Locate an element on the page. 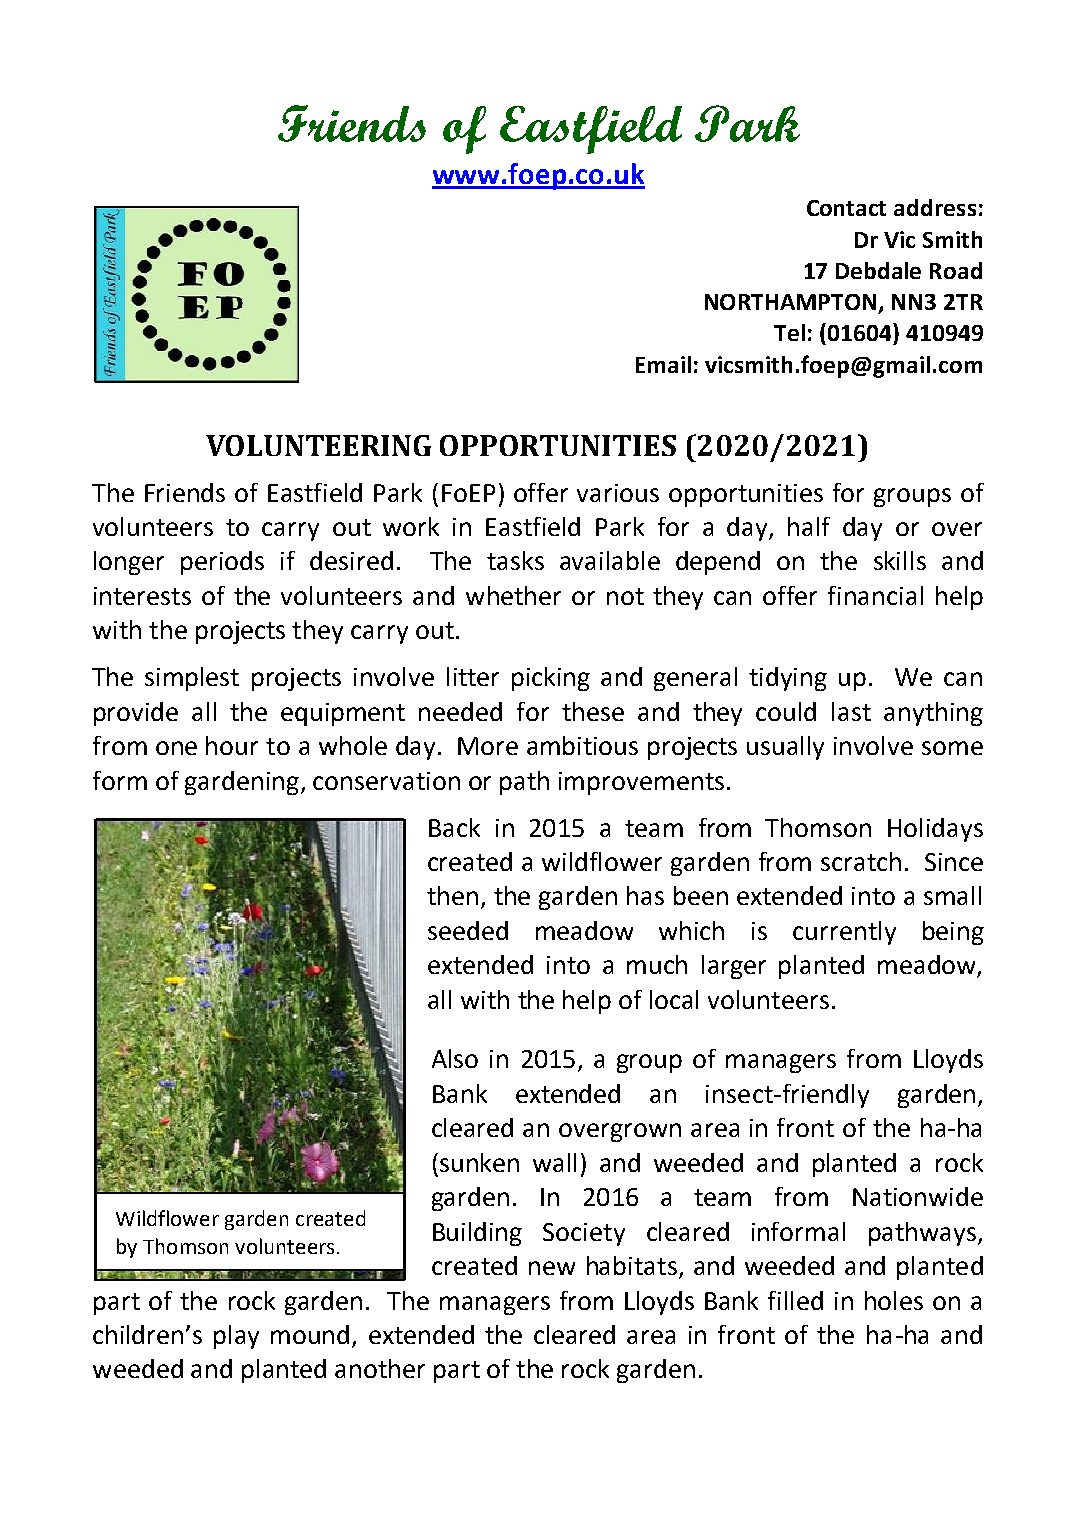 This image has width=1076, height=1527. larger is located at coordinates (734, 967).
